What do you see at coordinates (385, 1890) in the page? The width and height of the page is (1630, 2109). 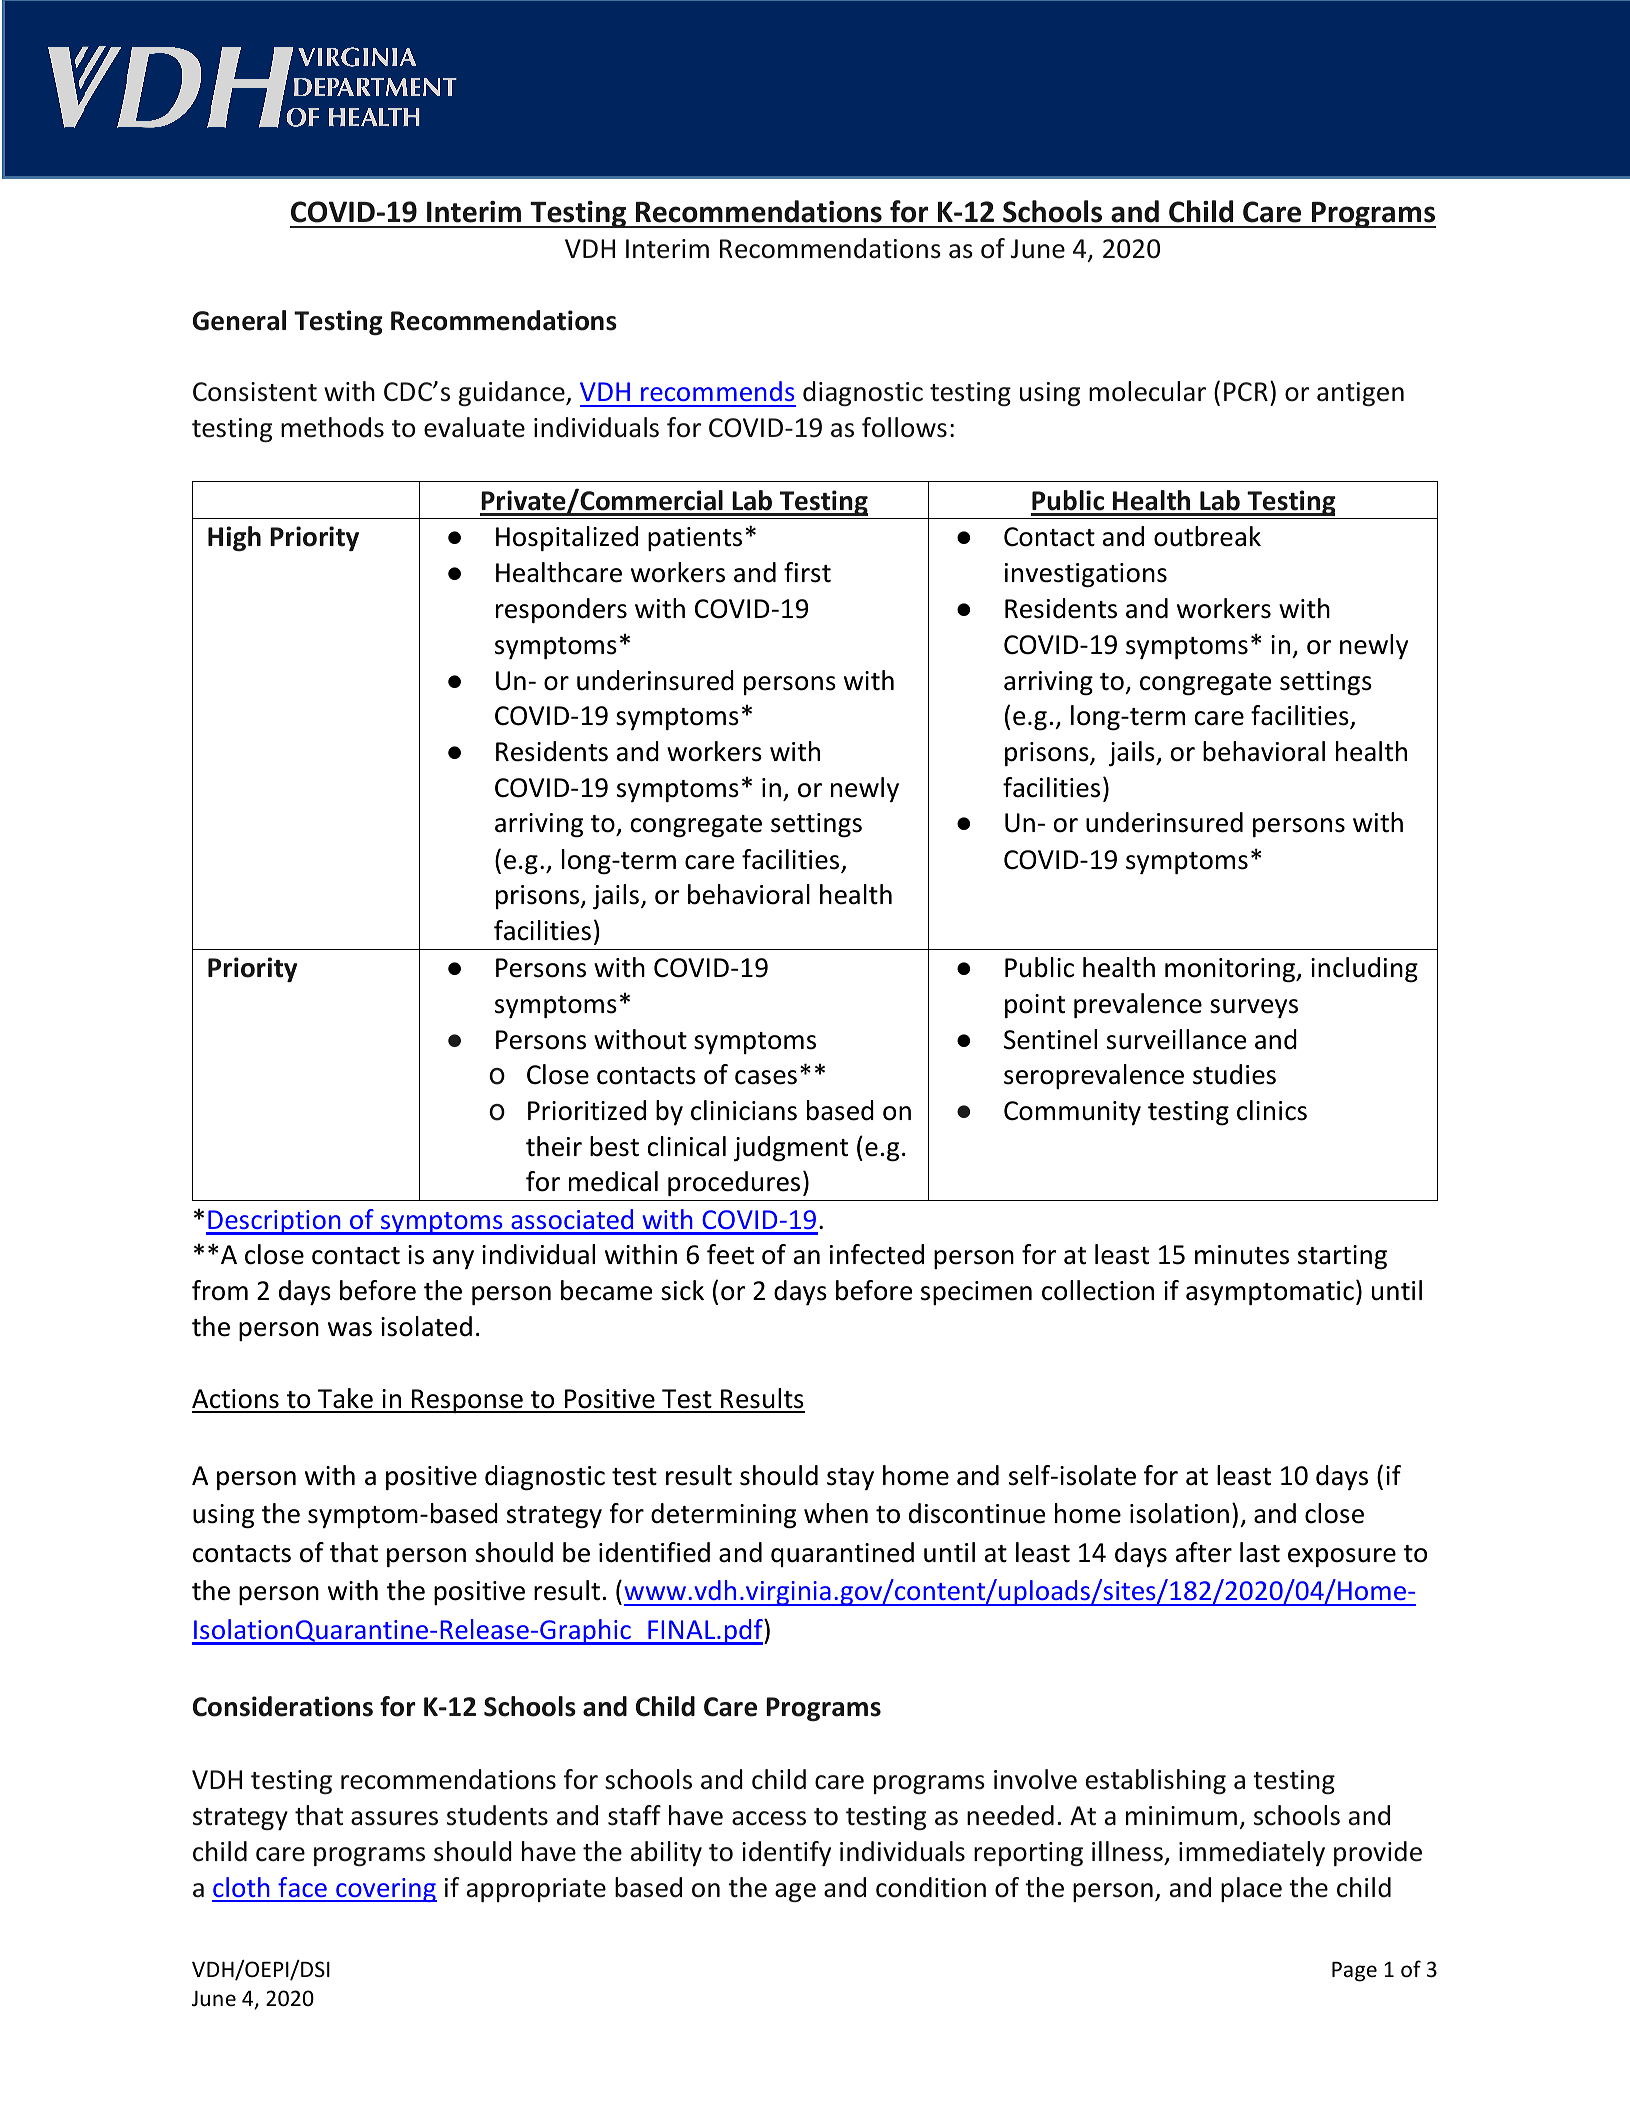 I see `covering` at bounding box center [385, 1890].
